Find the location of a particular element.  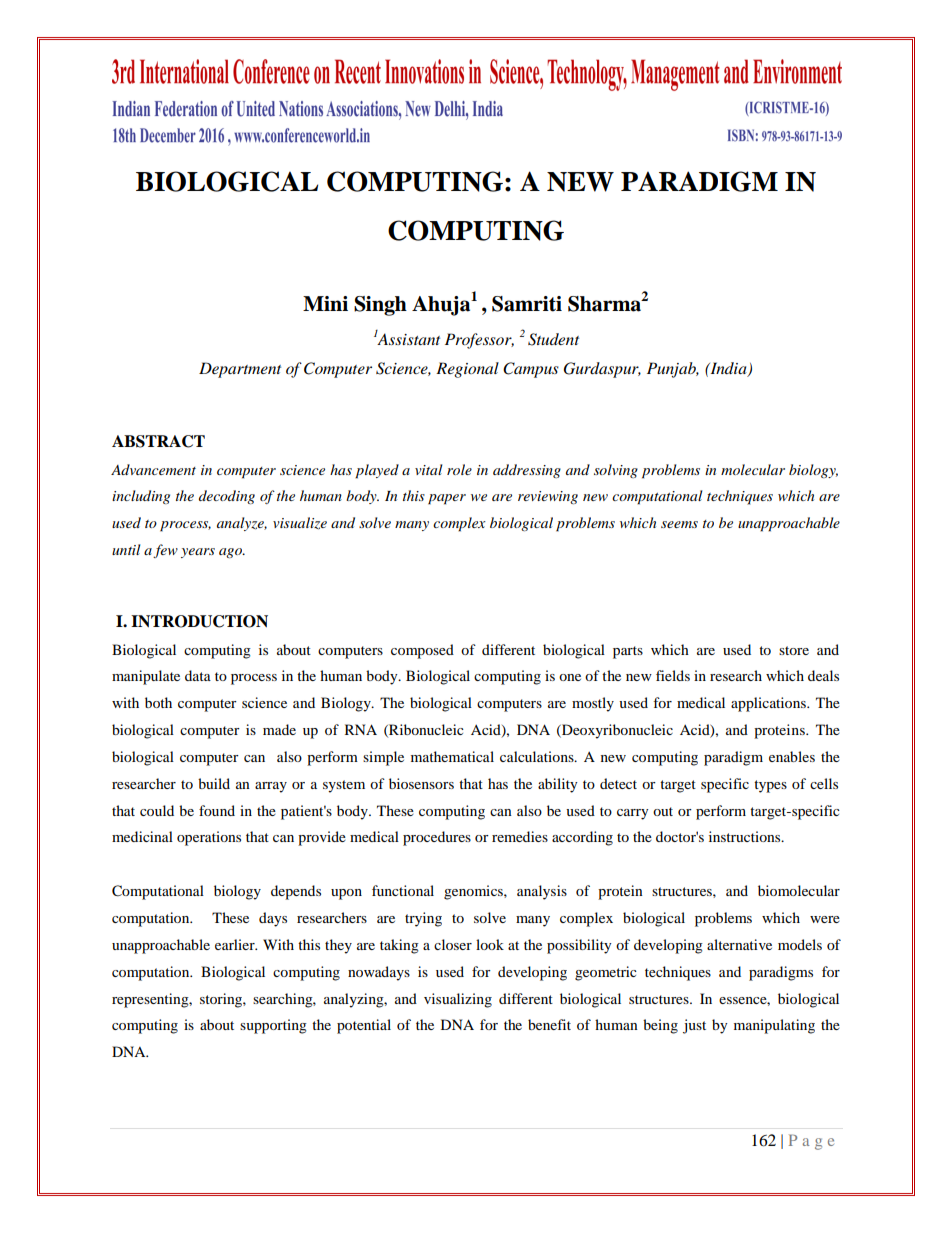

Professor is located at coordinates (479, 341).
